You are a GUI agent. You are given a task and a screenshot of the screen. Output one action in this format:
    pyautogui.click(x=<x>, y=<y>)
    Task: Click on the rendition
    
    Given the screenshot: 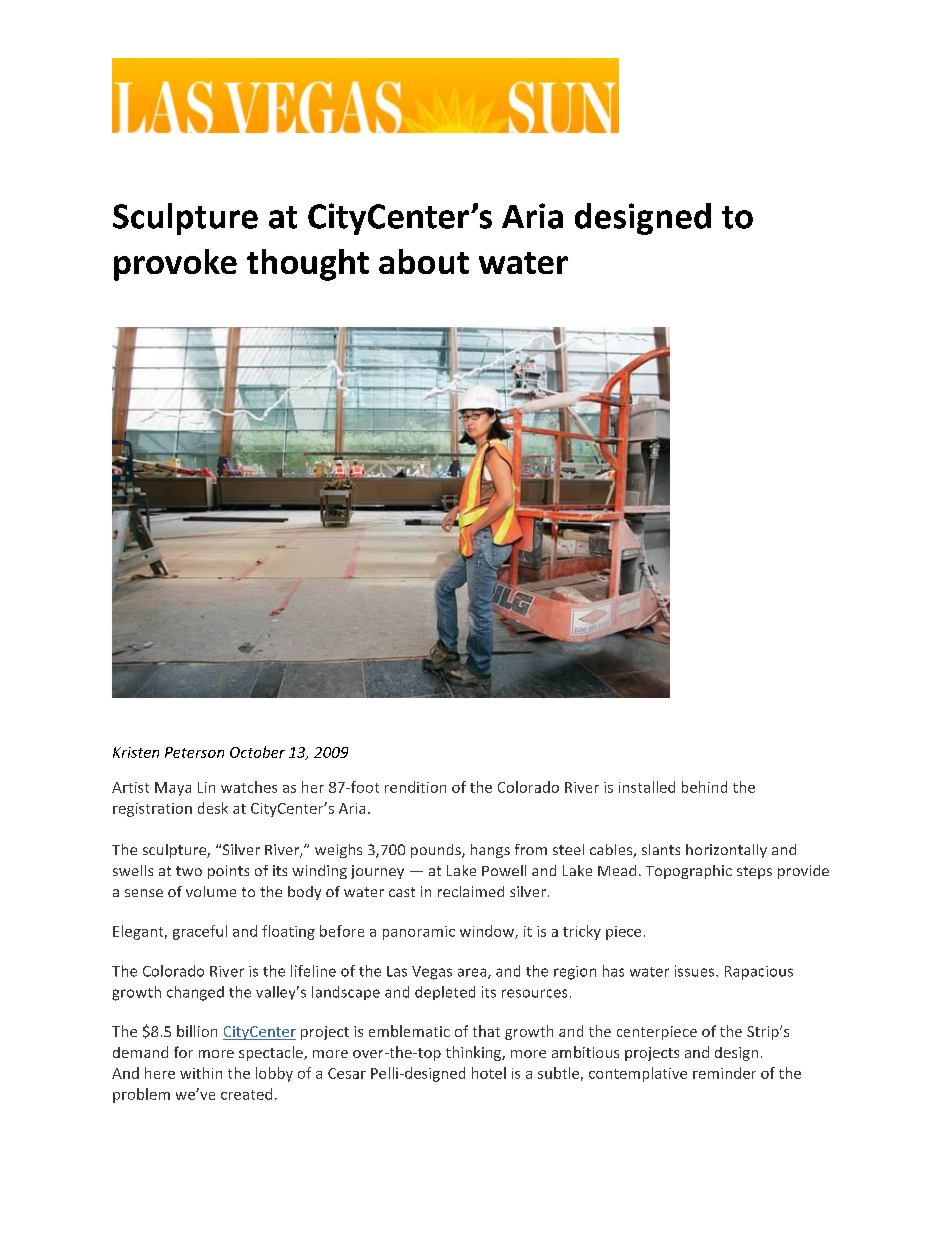 What is the action you would take?
    pyautogui.click(x=415, y=787)
